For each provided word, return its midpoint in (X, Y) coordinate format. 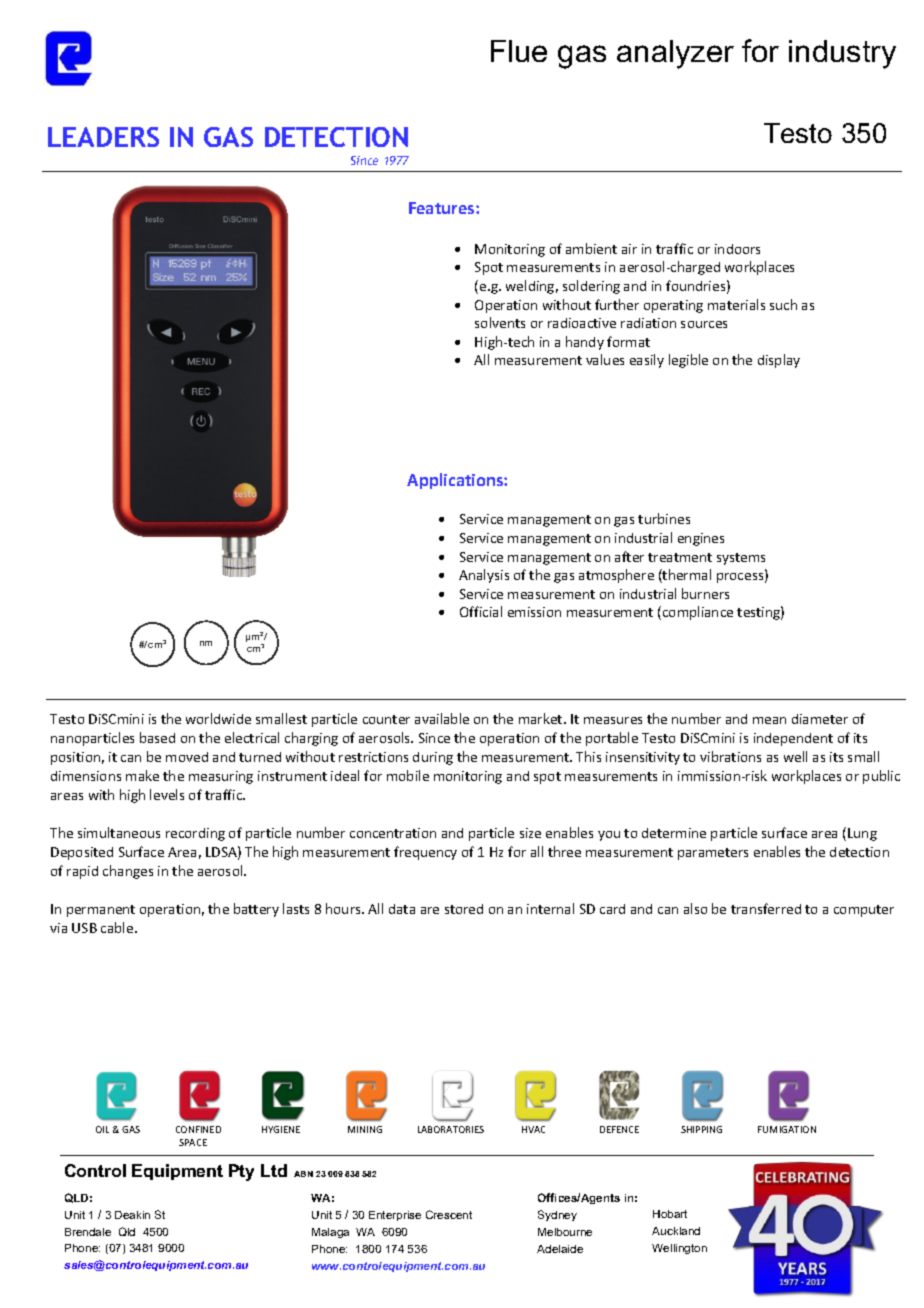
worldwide (218, 718)
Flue (519, 51)
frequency (425, 853)
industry (842, 54)
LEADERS (103, 137)
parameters (713, 854)
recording (195, 834)
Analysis (484, 576)
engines (701, 539)
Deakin (132, 1215)
